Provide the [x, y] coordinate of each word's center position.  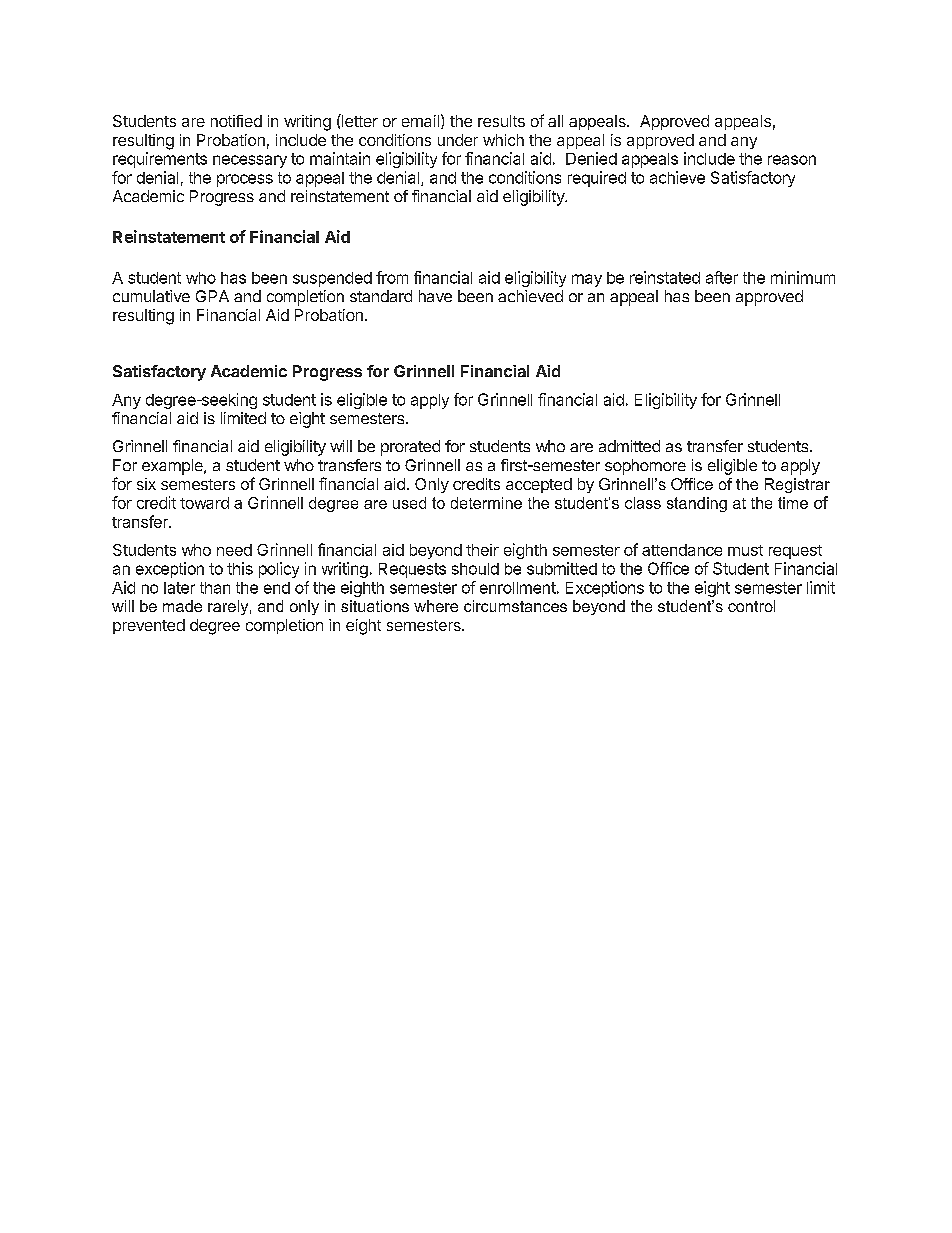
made [182, 606]
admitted [629, 446]
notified [236, 121]
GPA [212, 296]
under [458, 140]
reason [792, 160]
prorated [410, 448]
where [436, 606]
